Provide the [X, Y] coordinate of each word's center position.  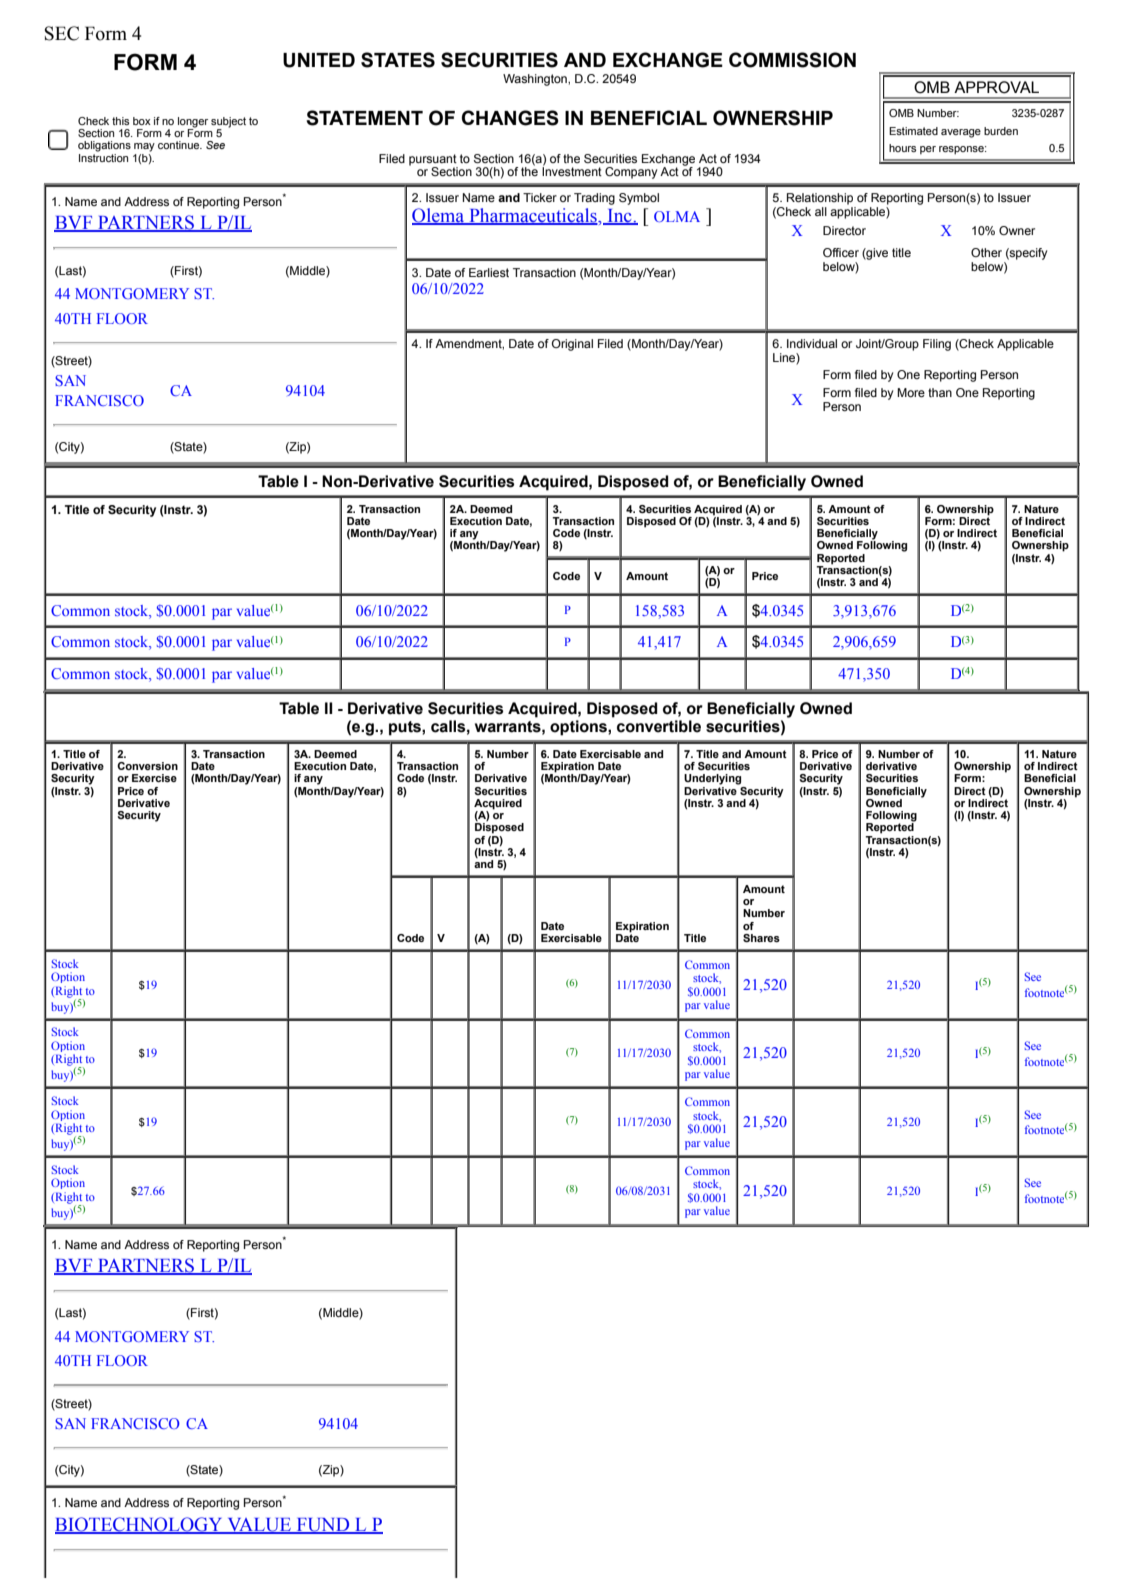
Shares [761, 938]
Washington [536, 80]
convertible [659, 726]
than [940, 392]
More [911, 392]
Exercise [154, 778]
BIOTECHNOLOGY [140, 1525]
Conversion [147, 766]
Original [572, 345]
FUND [323, 1526]
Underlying [712, 779]
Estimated [913, 131]
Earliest [489, 272]
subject [228, 123]
